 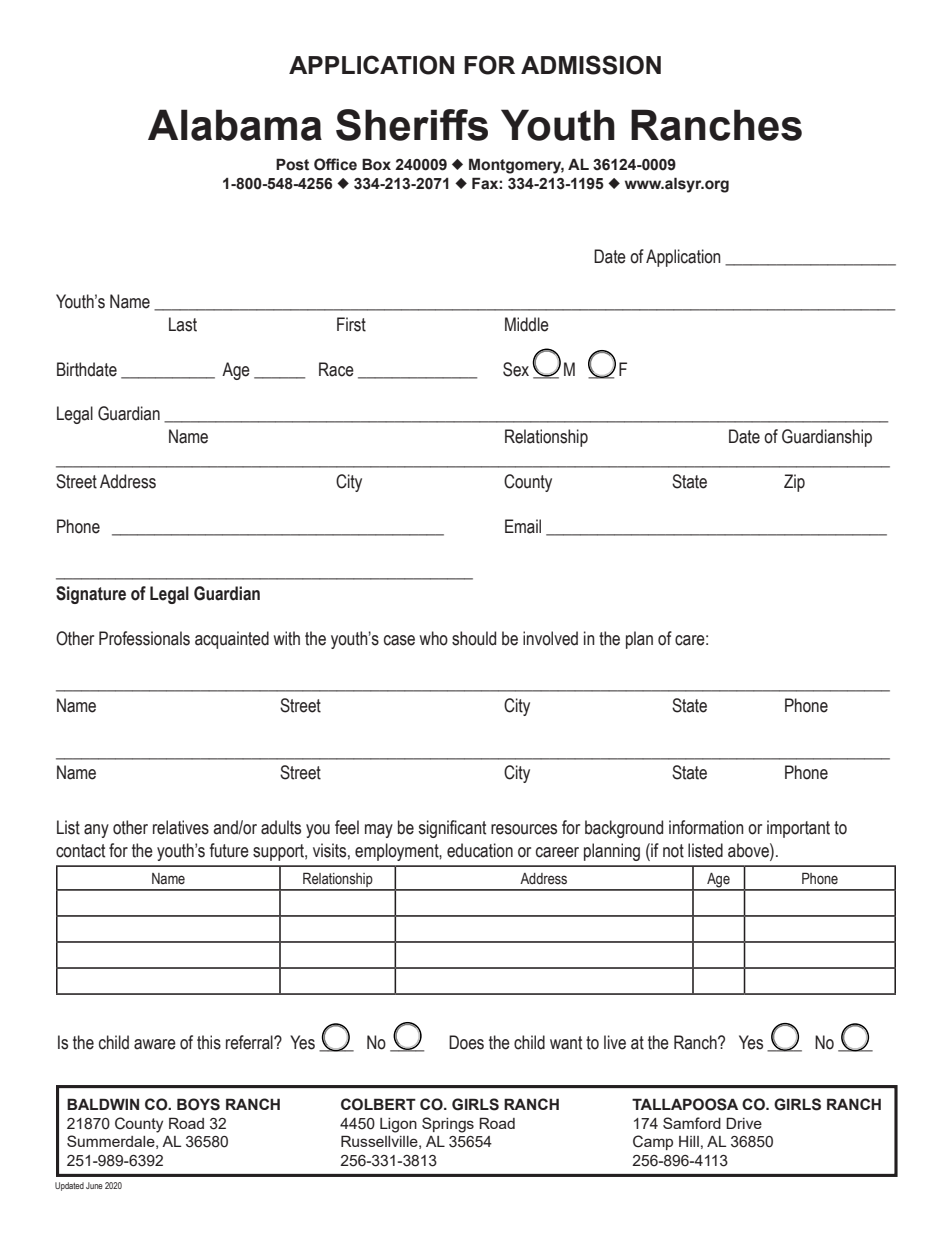 I want to click on who, so click(x=434, y=638).
